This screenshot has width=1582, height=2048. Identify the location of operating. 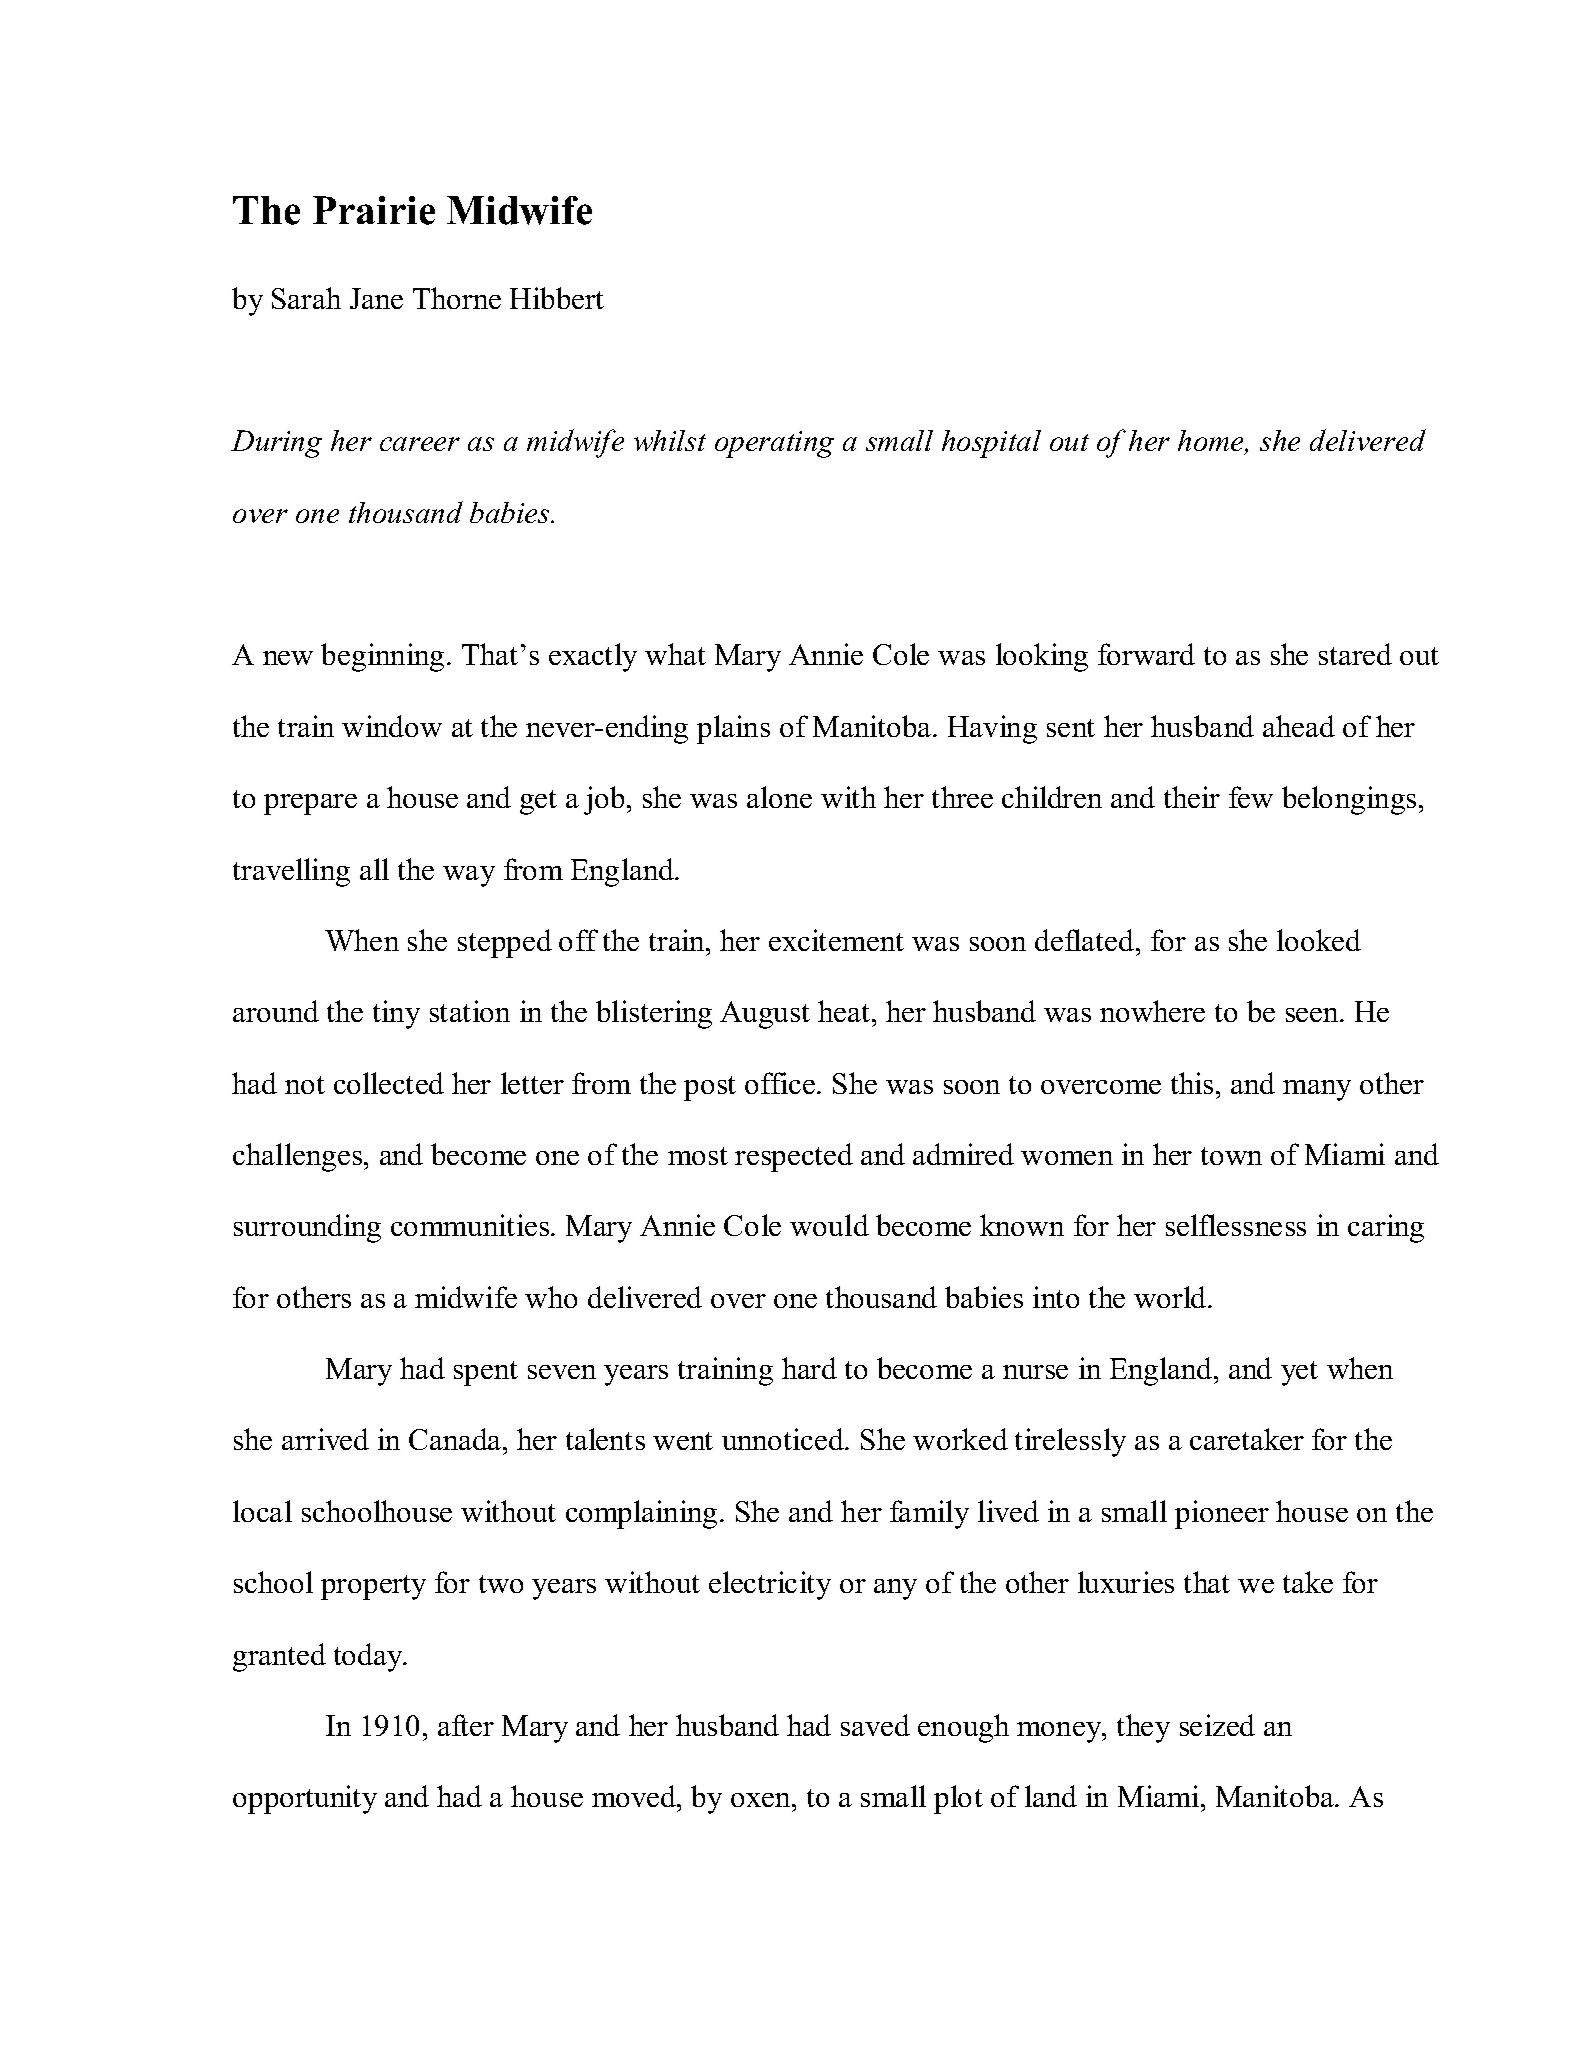
(774, 444).
